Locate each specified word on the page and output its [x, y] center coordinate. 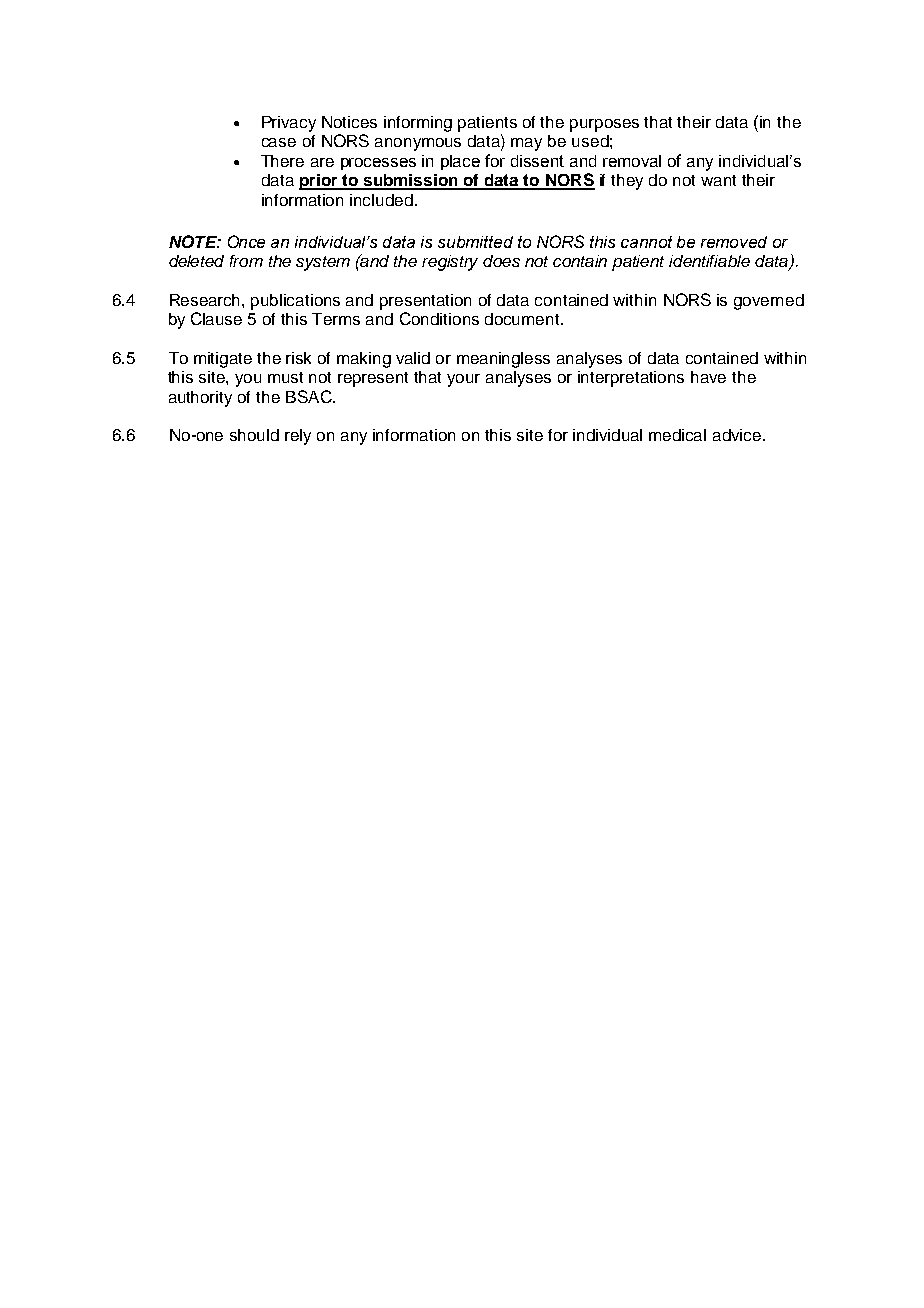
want [718, 180]
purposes [604, 125]
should [254, 435]
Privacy [289, 124]
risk [298, 358]
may [526, 144]
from [246, 261]
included [381, 200]
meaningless [503, 360]
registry [450, 263]
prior [319, 182]
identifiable [709, 261]
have [708, 377]
